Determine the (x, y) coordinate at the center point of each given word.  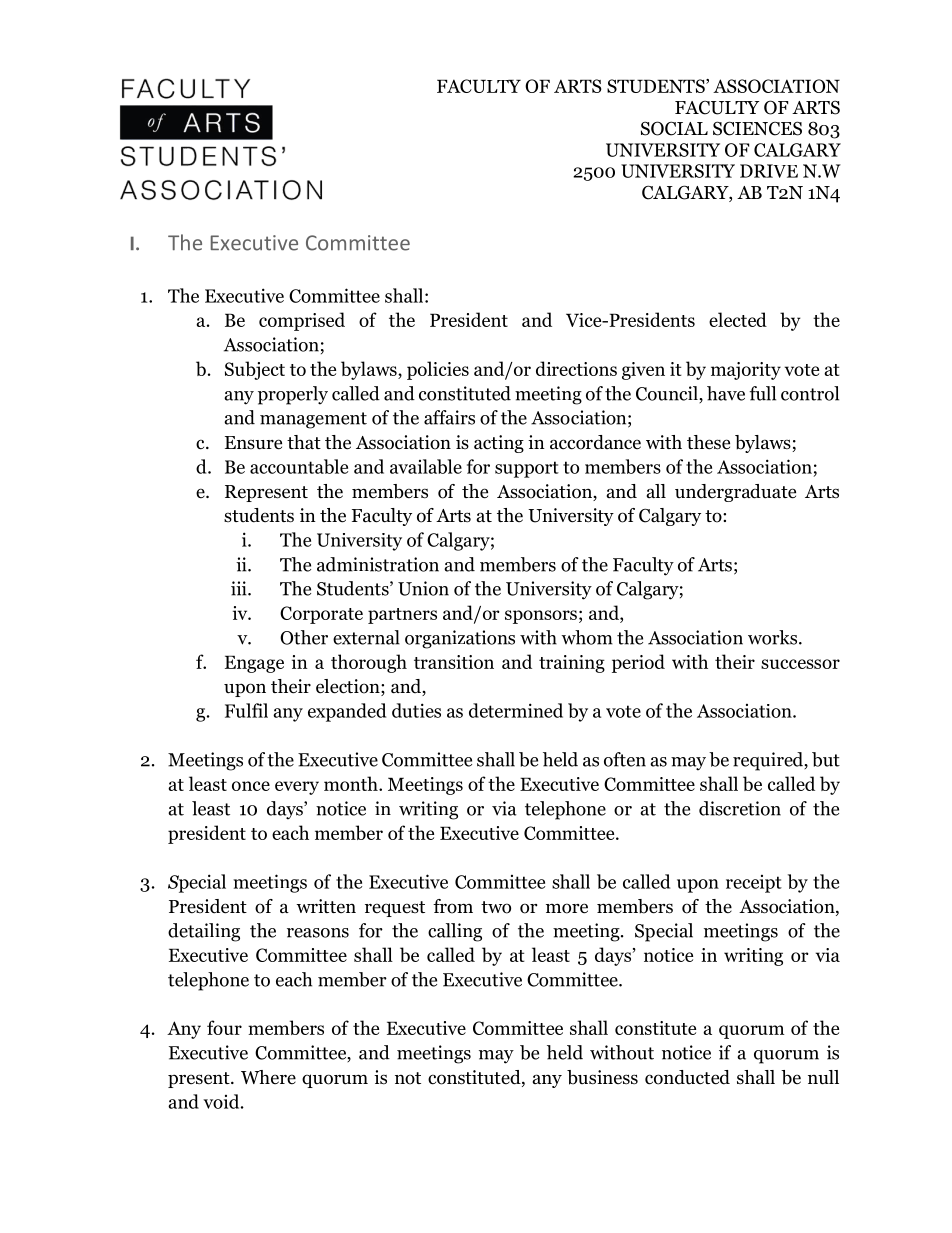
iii (240, 588)
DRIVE (769, 171)
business (602, 1077)
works (774, 637)
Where (268, 1077)
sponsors (541, 617)
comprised (302, 321)
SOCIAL (674, 128)
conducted (687, 1077)
